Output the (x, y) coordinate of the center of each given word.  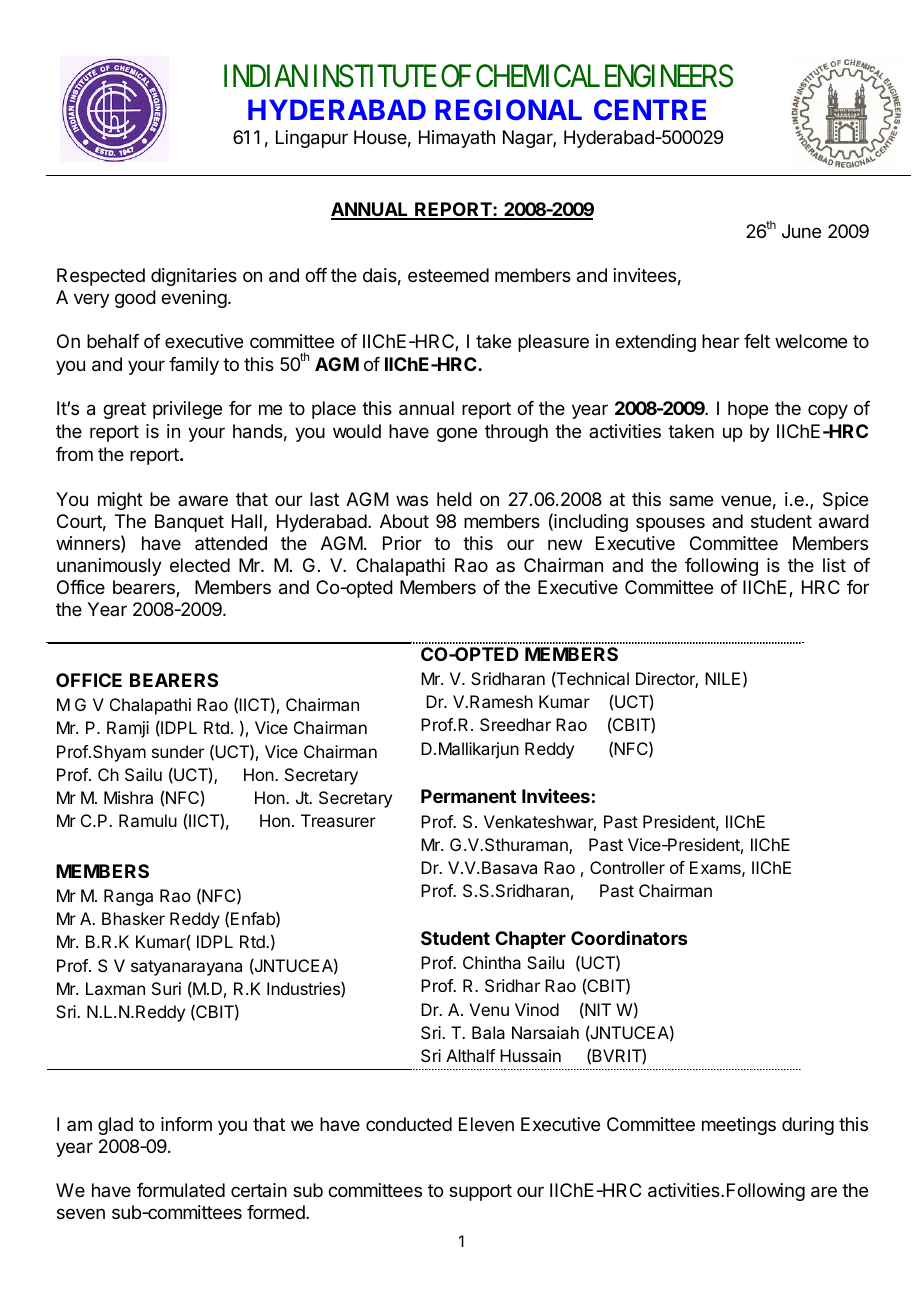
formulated (181, 1190)
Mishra (128, 797)
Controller (627, 867)
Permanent (468, 796)
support (480, 1192)
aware (203, 501)
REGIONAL (508, 109)
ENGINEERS (669, 76)
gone (457, 434)
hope (748, 410)
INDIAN (266, 75)
